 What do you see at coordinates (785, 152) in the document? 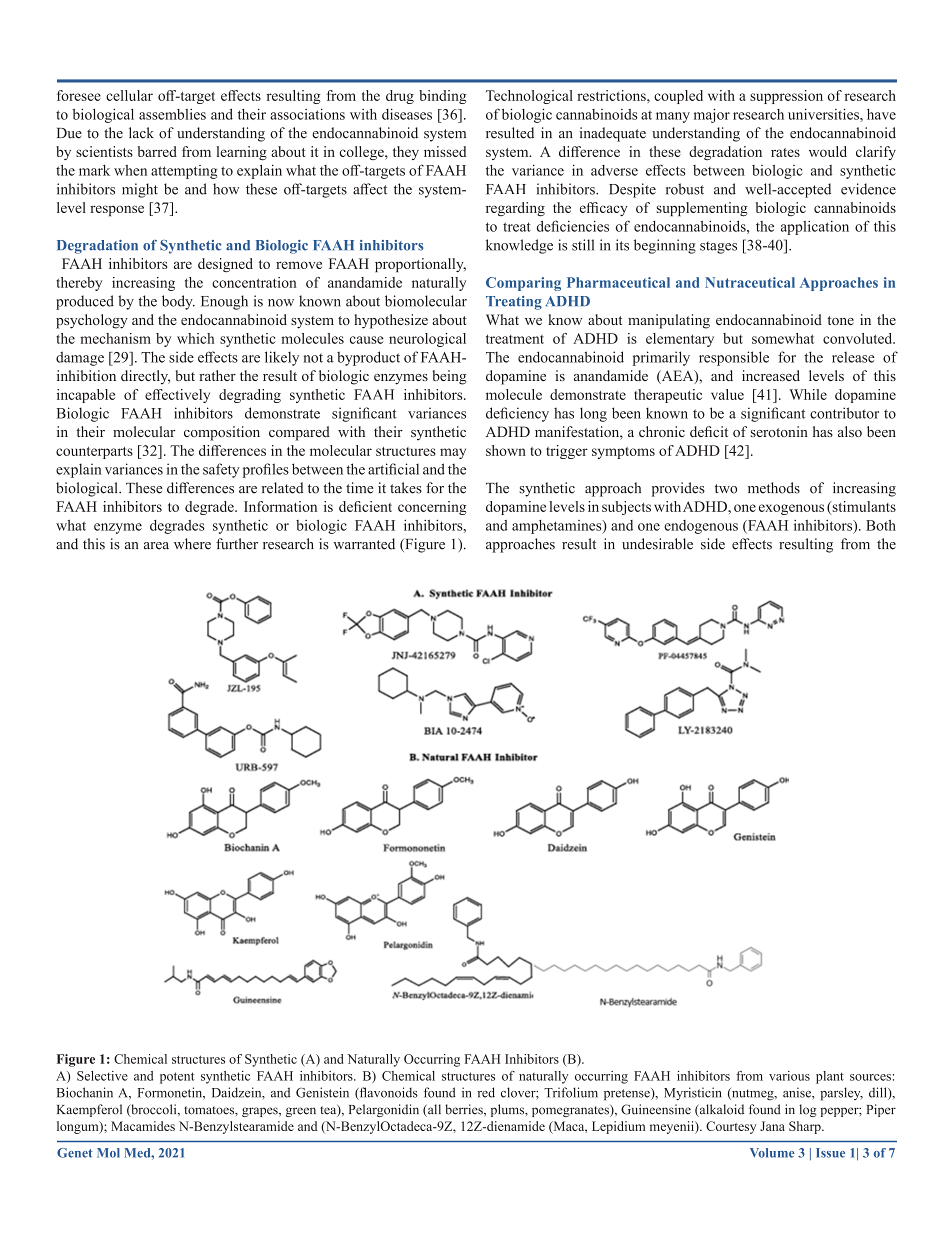
I see `rates` at bounding box center [785, 152].
